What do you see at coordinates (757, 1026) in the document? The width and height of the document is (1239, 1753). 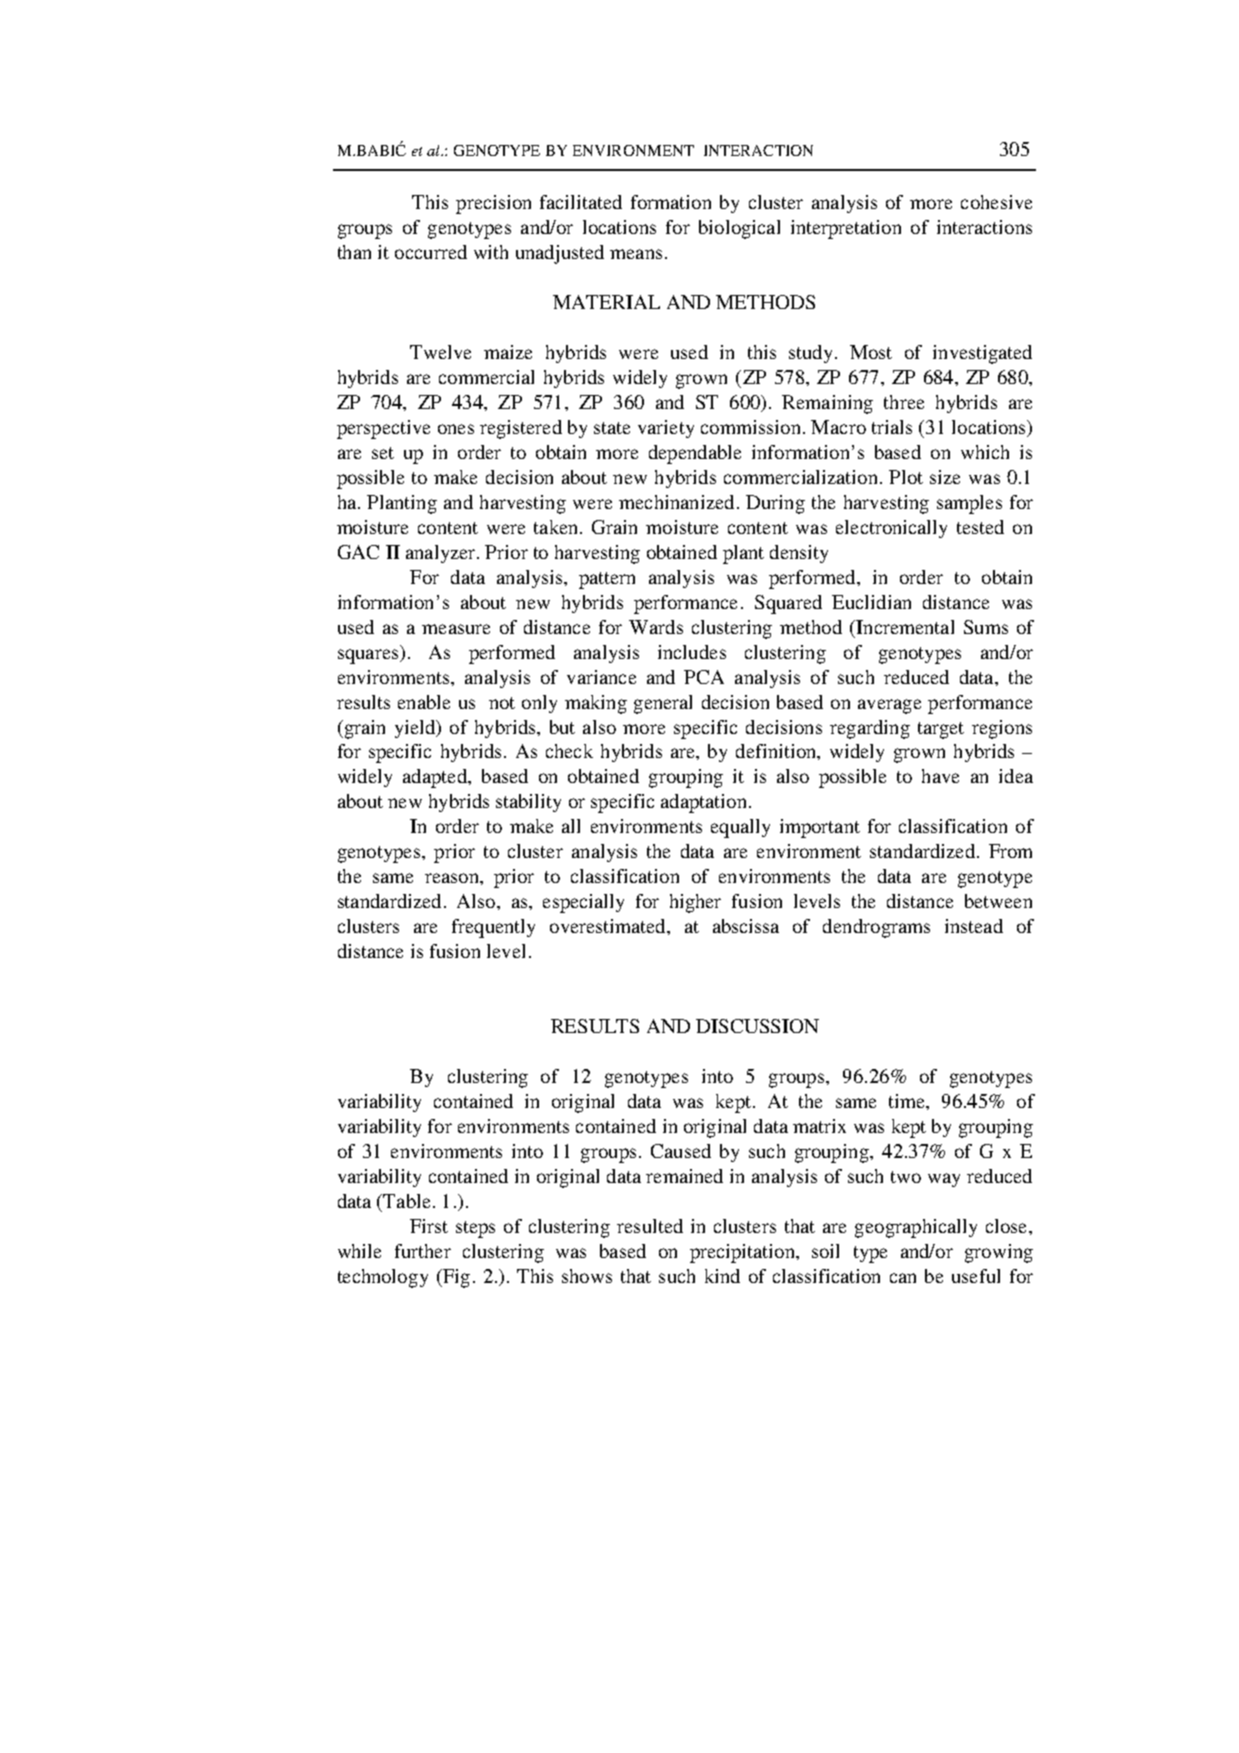 I see `DISCUSSION` at bounding box center [757, 1026].
